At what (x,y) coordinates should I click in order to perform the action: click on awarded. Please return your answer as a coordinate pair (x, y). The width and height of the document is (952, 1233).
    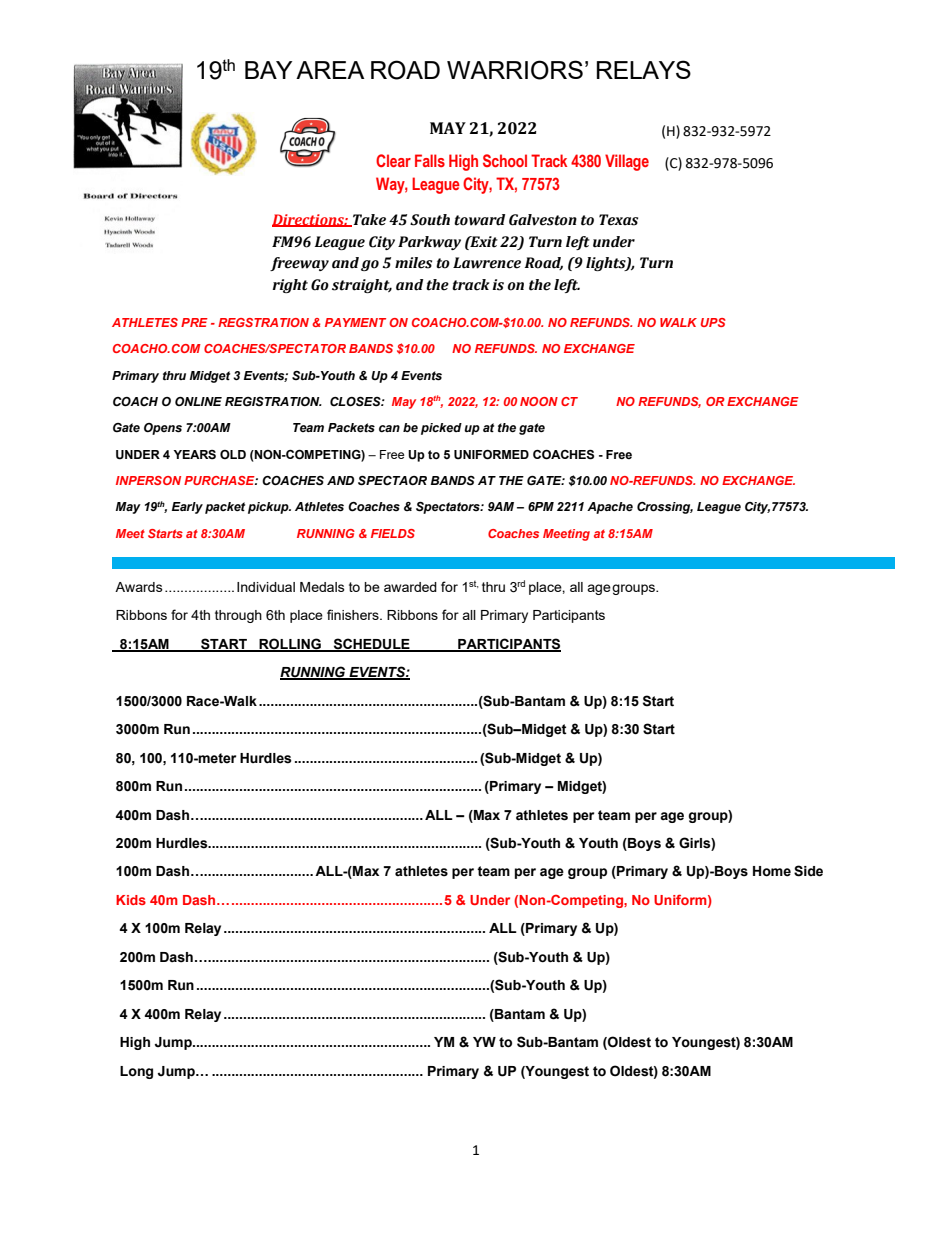
    Looking at the image, I should click on (410, 587).
